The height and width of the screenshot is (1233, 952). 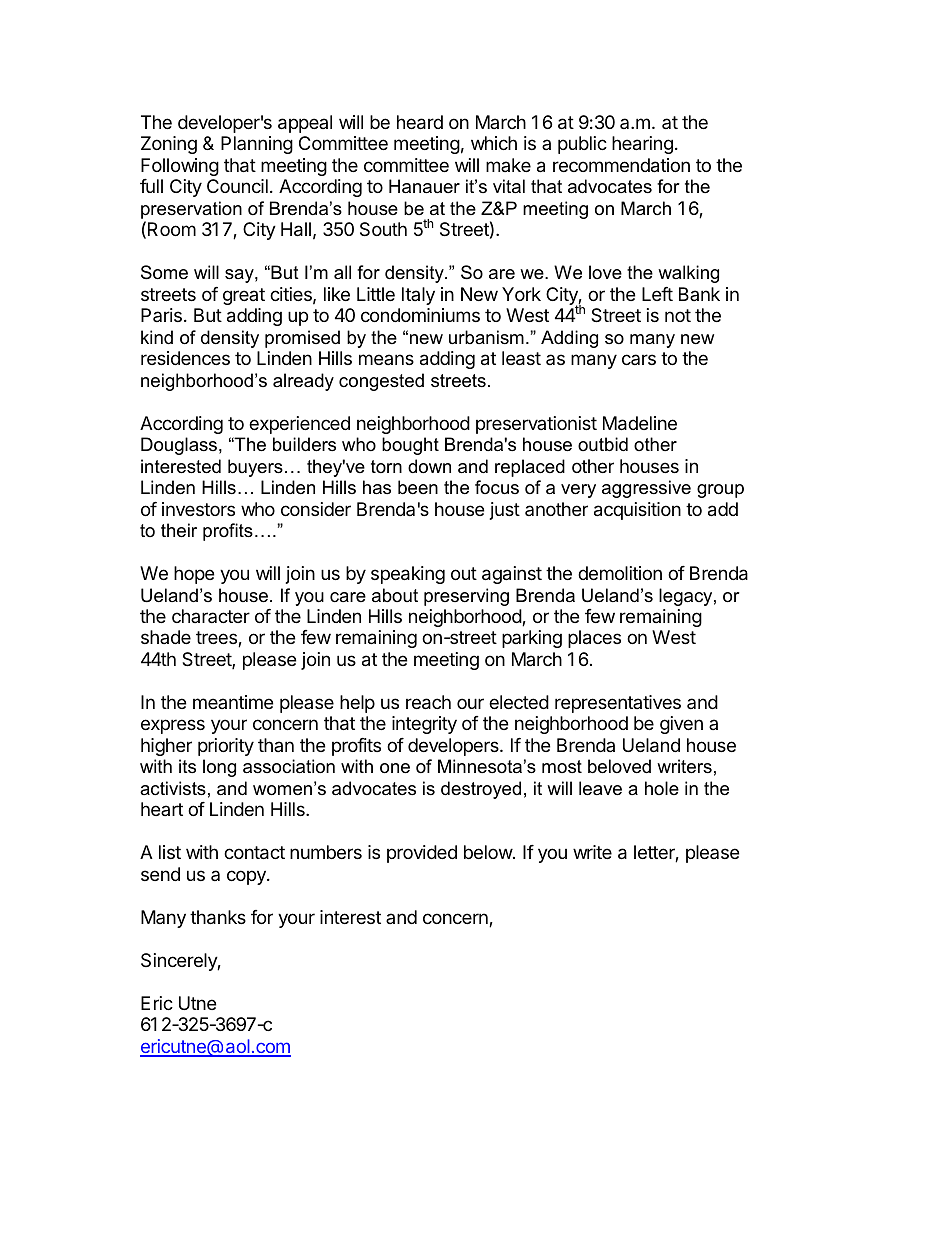 I want to click on Planning, so click(x=257, y=145).
